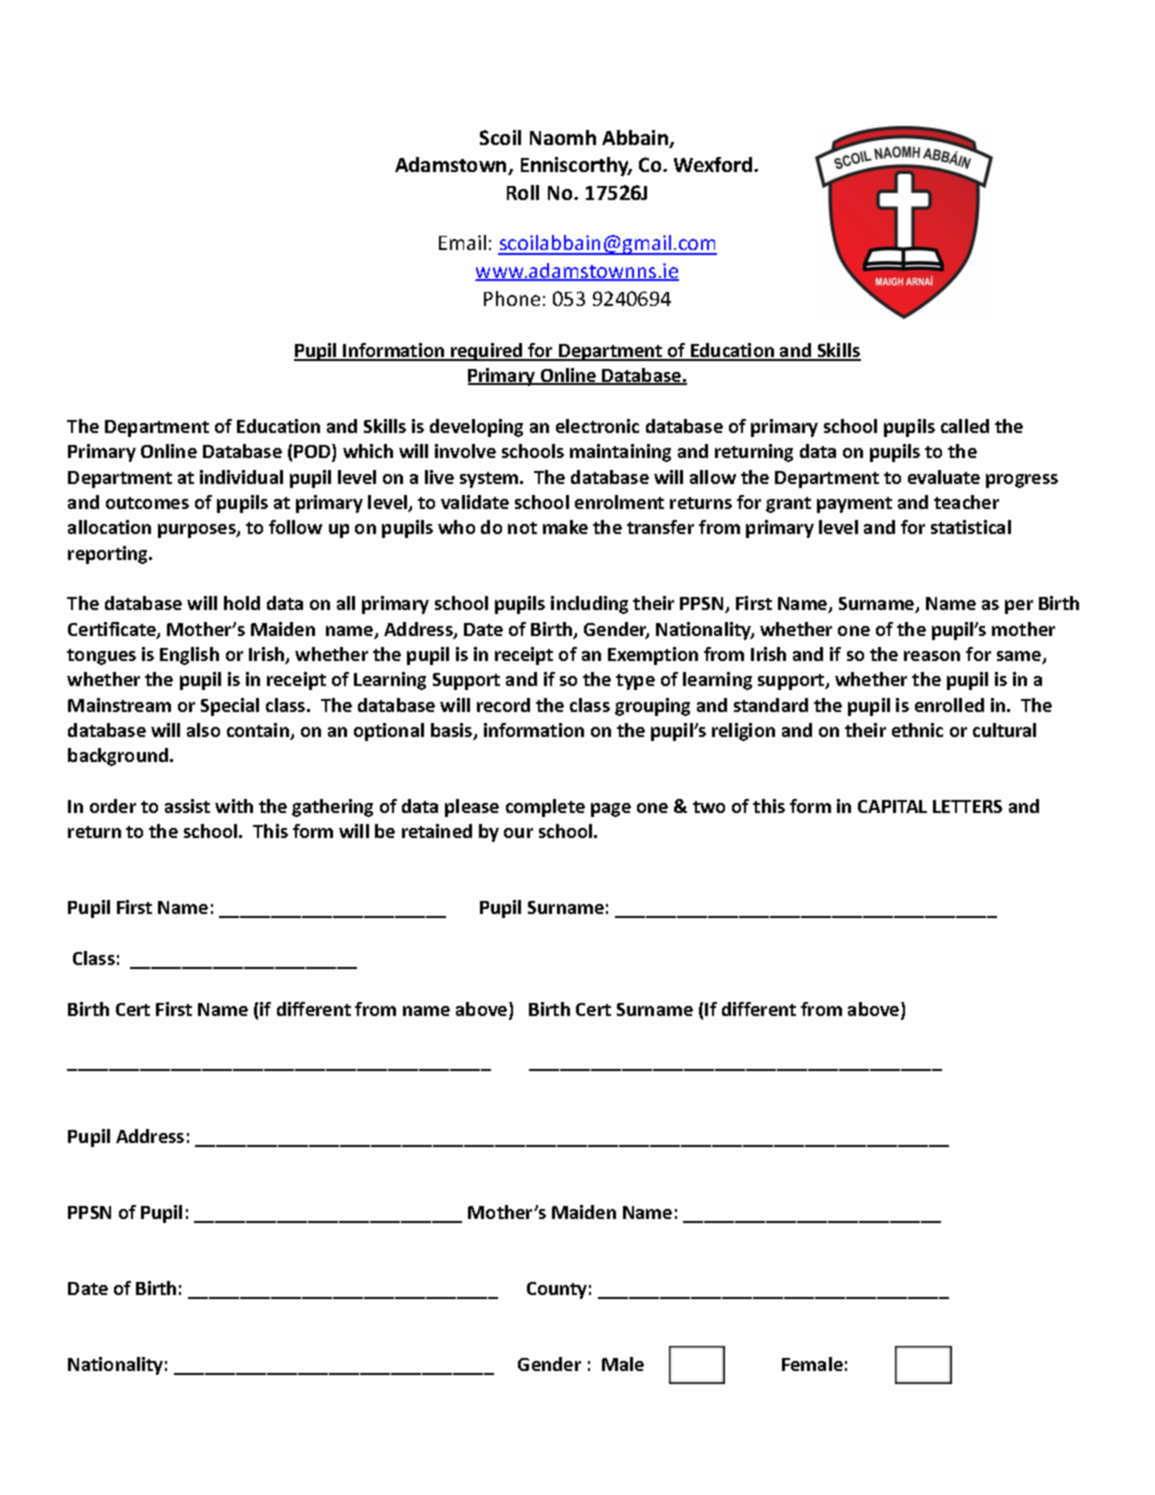  I want to click on statistical, so click(971, 527).
